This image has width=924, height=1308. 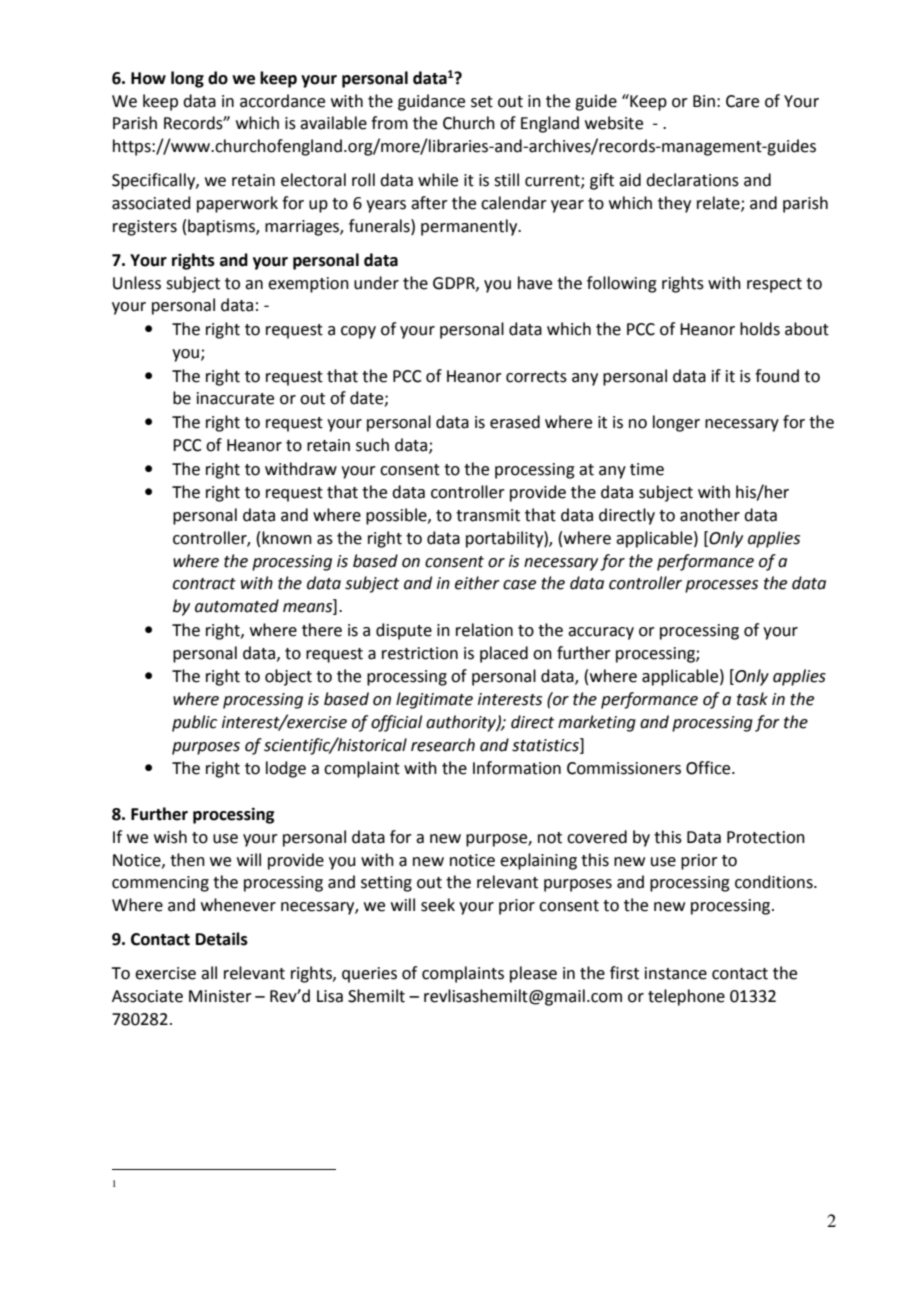 I want to click on Office, so click(x=709, y=768).
